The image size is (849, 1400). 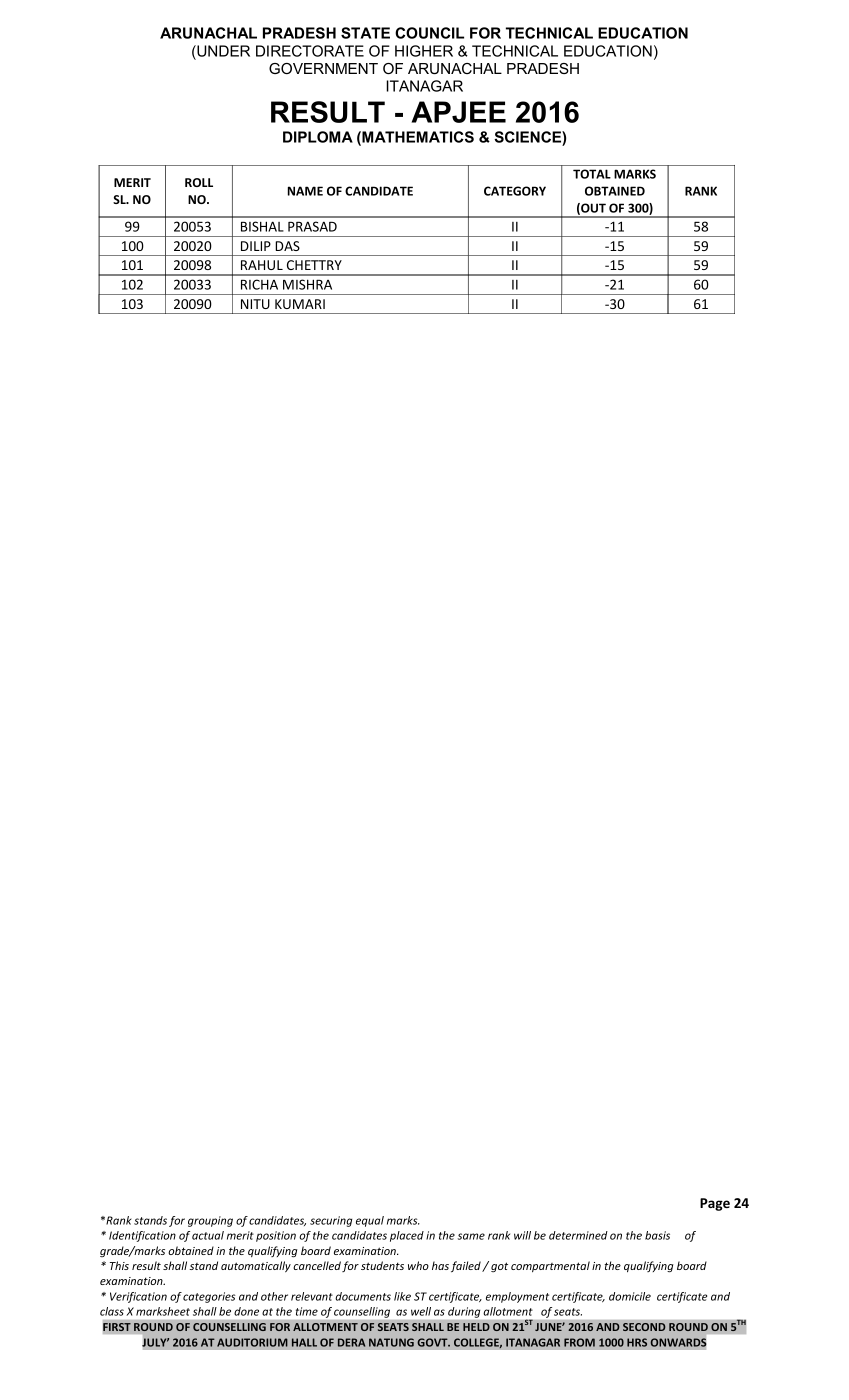 I want to click on well, so click(x=421, y=1311).
